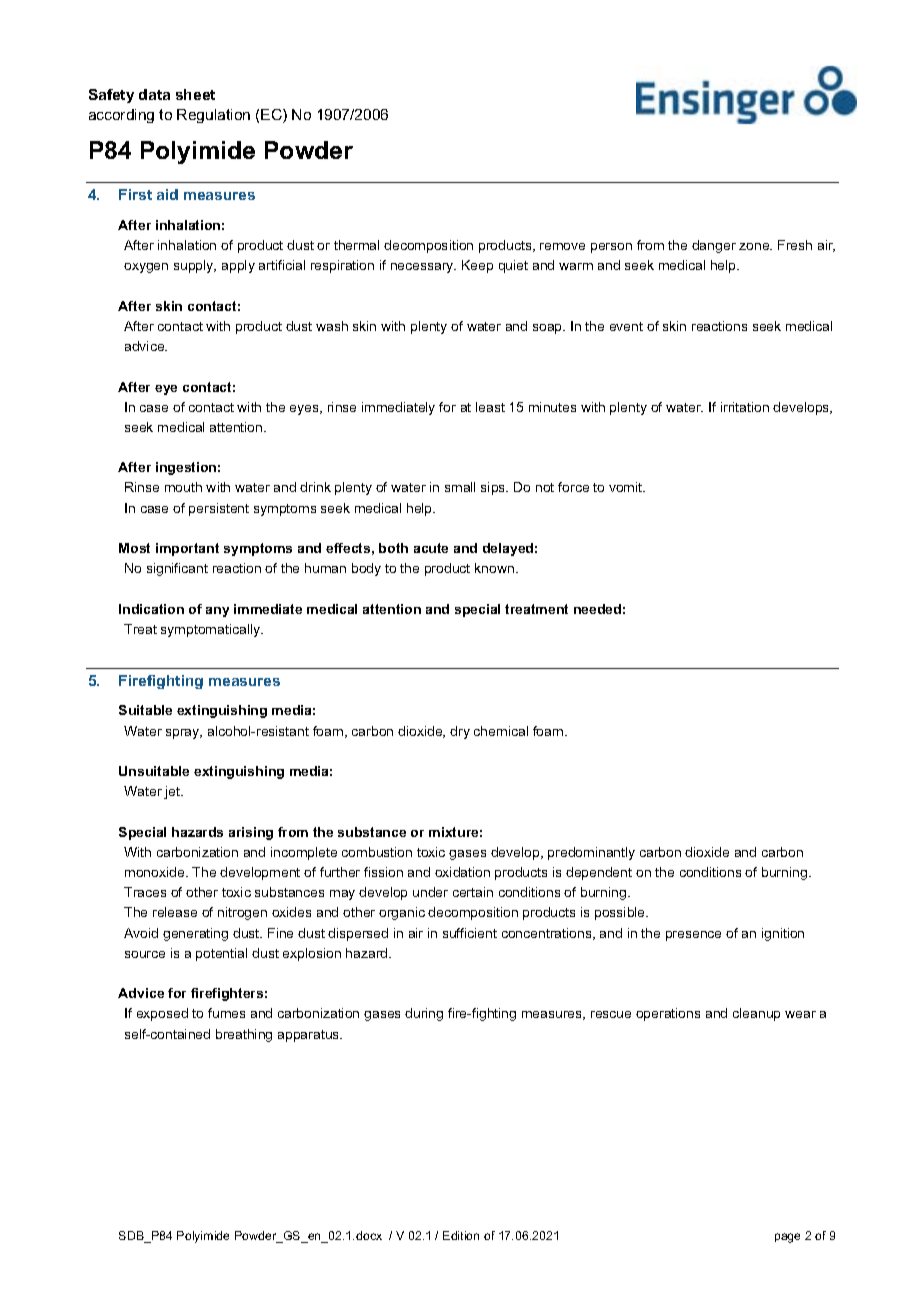 Image resolution: width=924 pixels, height=1308 pixels. Describe the element at coordinates (217, 612) in the screenshot. I see `any` at that location.
